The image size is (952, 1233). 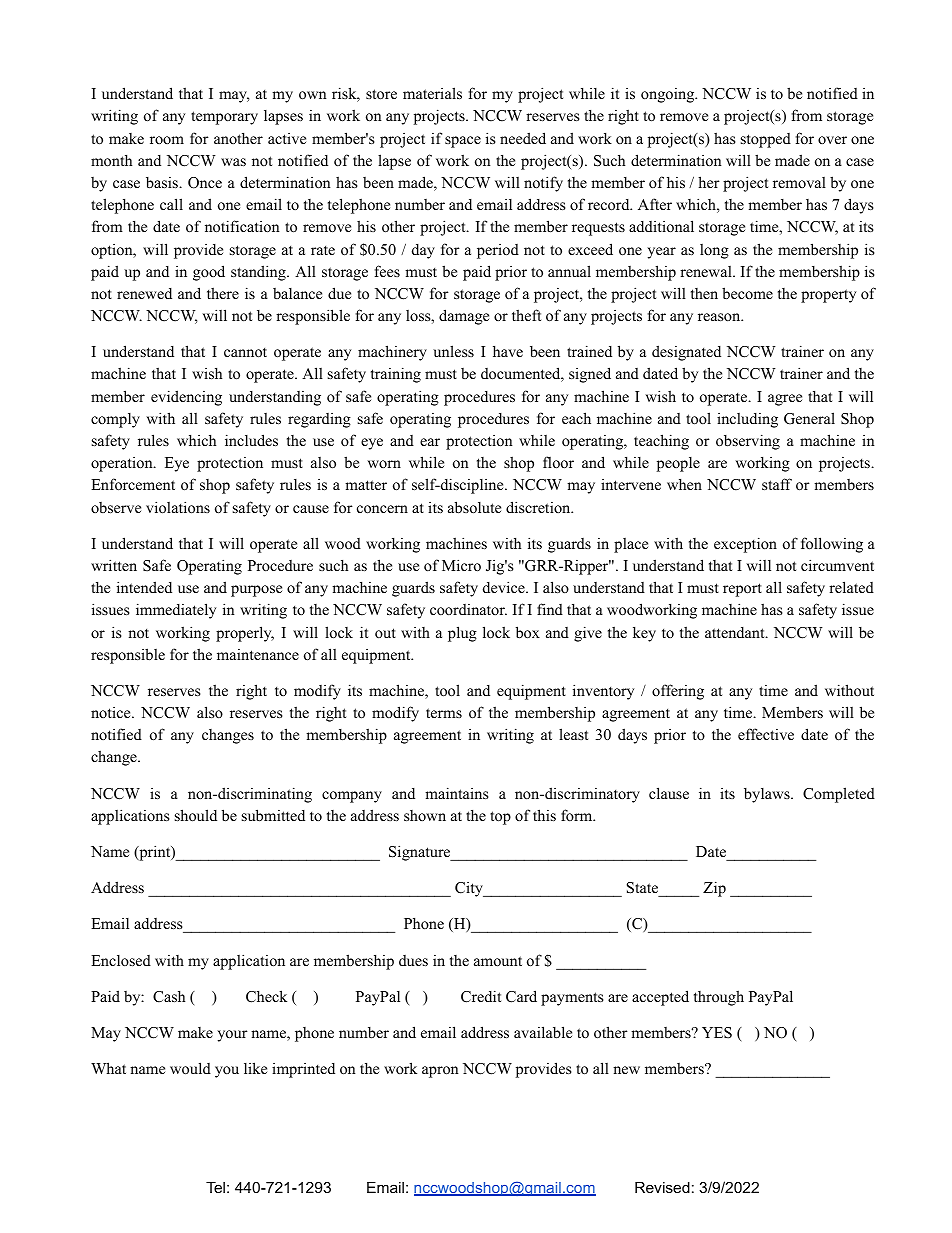 What do you see at coordinates (498, 961) in the screenshot?
I see `amount` at bounding box center [498, 961].
